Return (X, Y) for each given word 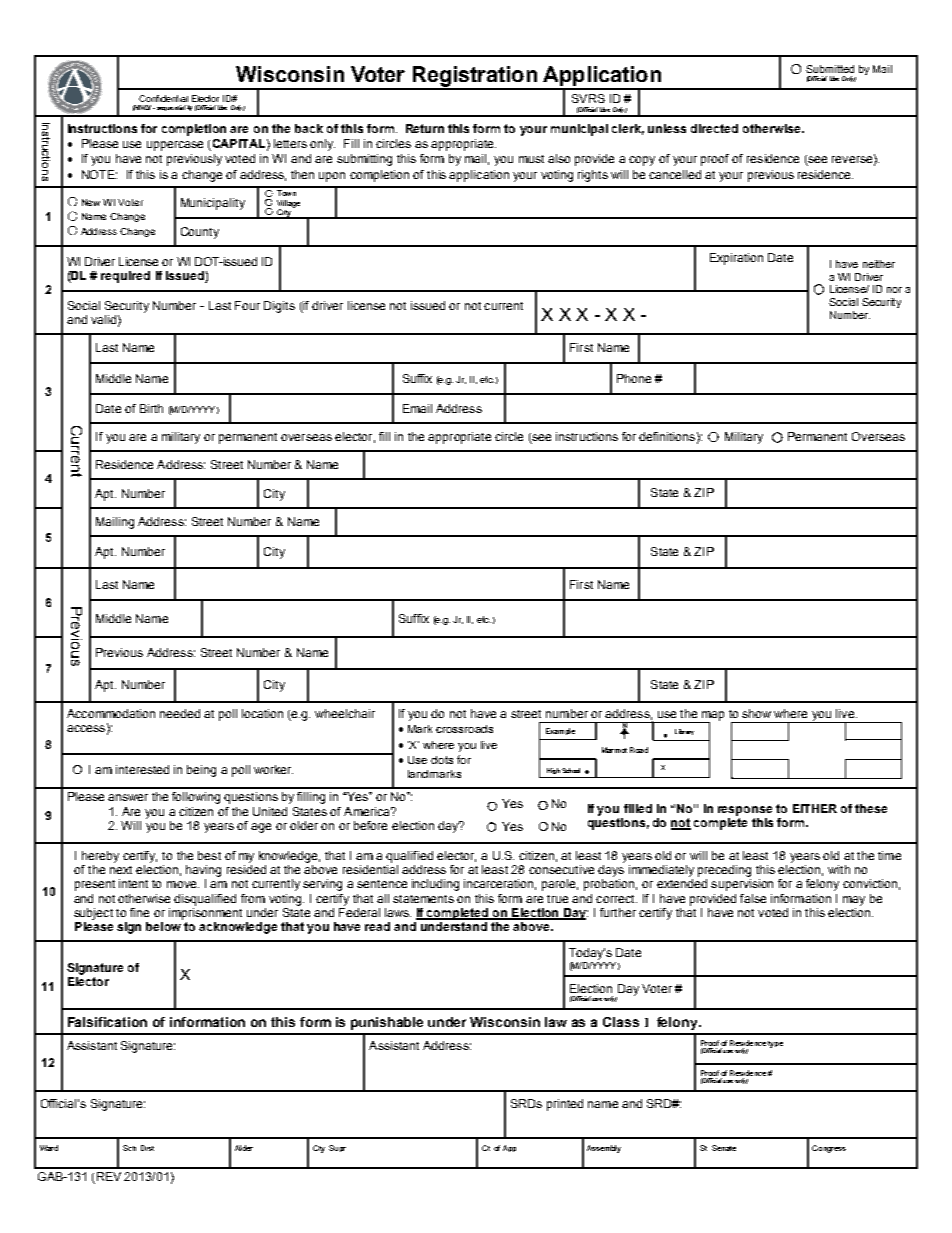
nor (894, 290)
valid (103, 319)
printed (565, 1105)
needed (180, 713)
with (839, 869)
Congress (829, 1149)
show (756, 713)
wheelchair (345, 713)
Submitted (830, 69)
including (435, 885)
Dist (147, 1148)
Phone (634, 378)
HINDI (143, 108)
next (121, 870)
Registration (474, 77)
